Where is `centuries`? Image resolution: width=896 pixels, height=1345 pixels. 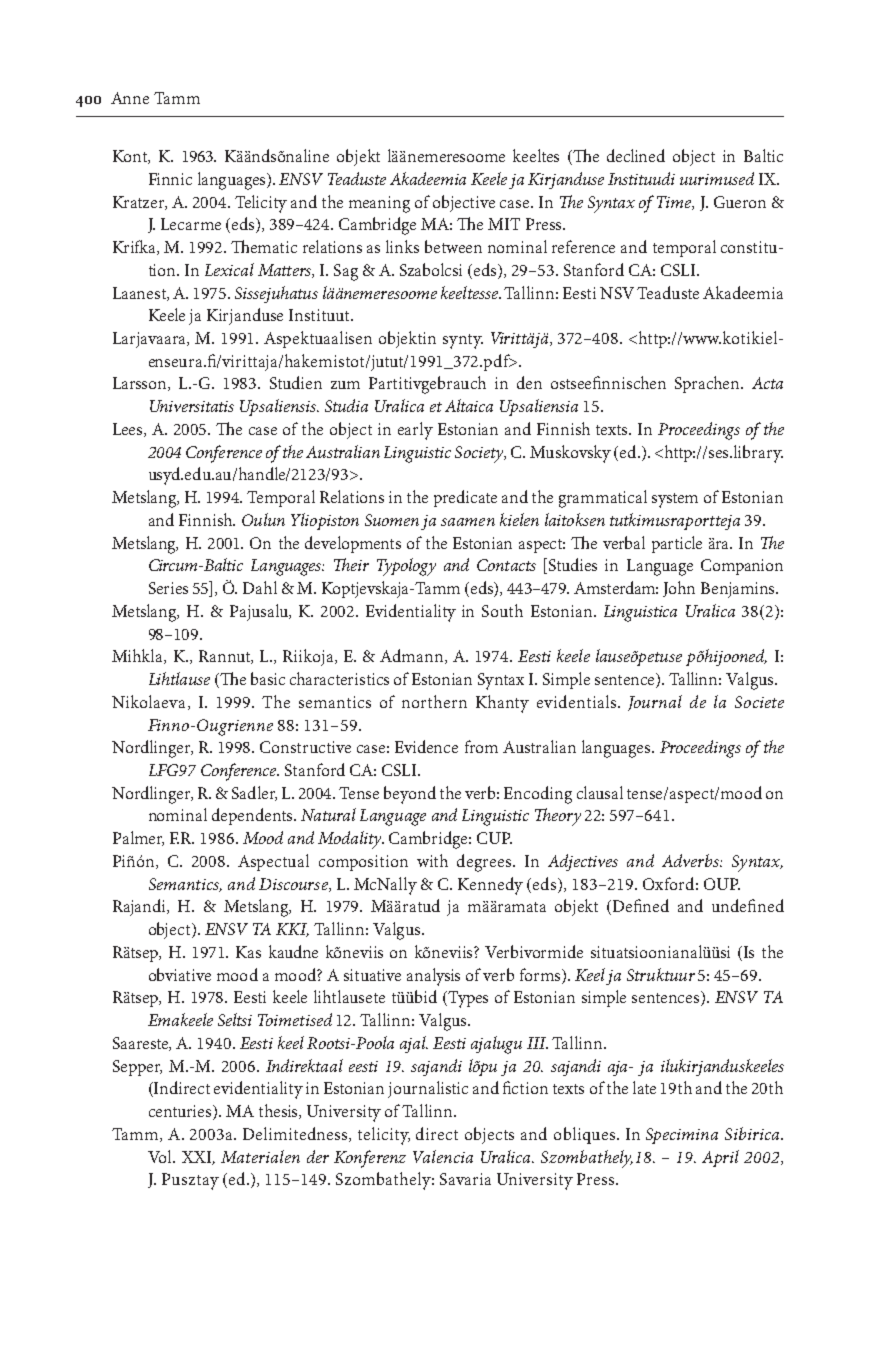 centuries is located at coordinates (181, 1112).
